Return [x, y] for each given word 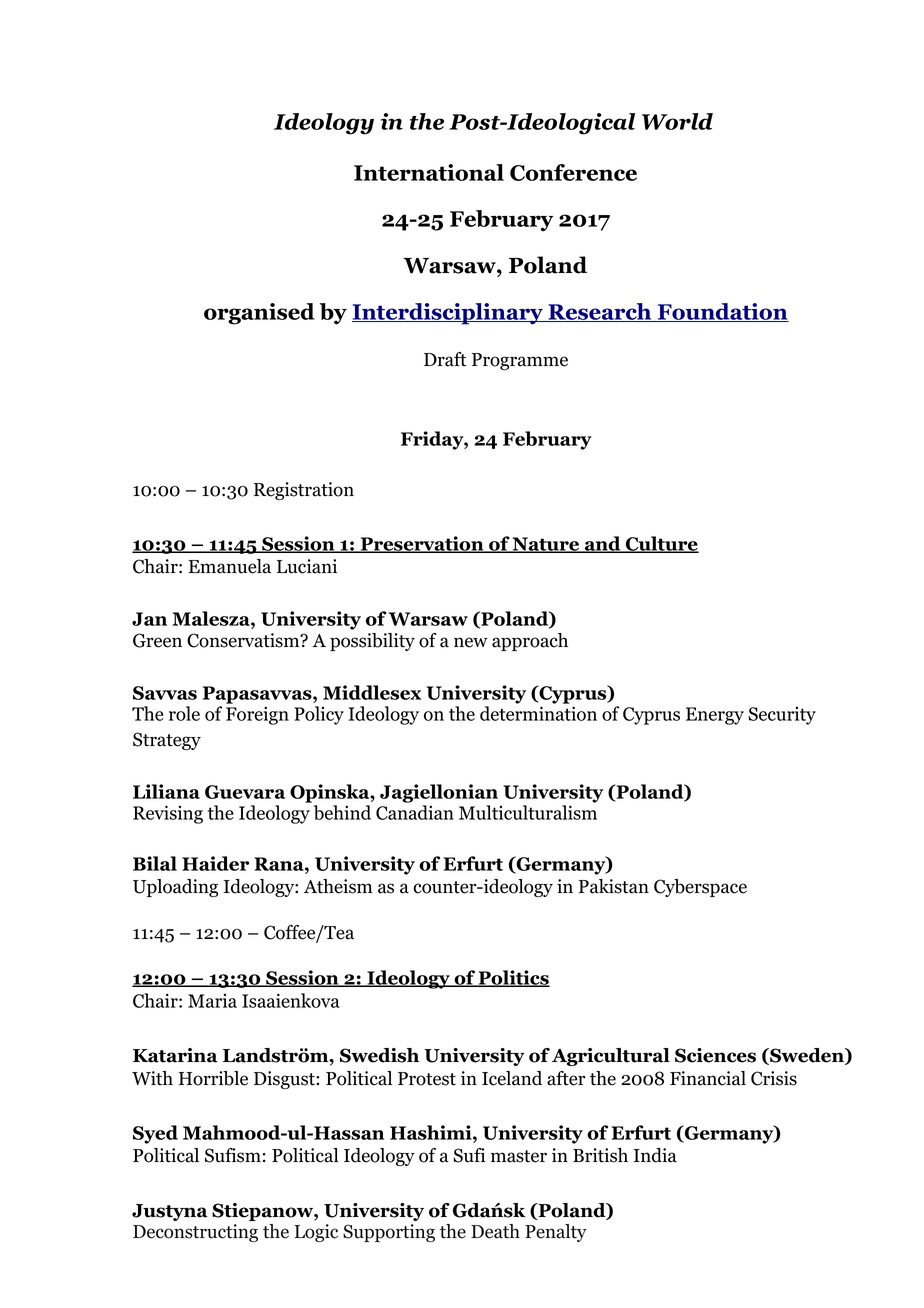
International [429, 172]
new [471, 642]
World [677, 121]
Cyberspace [700, 888]
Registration [304, 491]
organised [259, 314]
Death [495, 1231]
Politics [513, 978]
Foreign [257, 715]
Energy [715, 716]
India [655, 1155]
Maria [212, 1001]
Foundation [722, 312]
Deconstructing [195, 1233]
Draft [445, 359]
